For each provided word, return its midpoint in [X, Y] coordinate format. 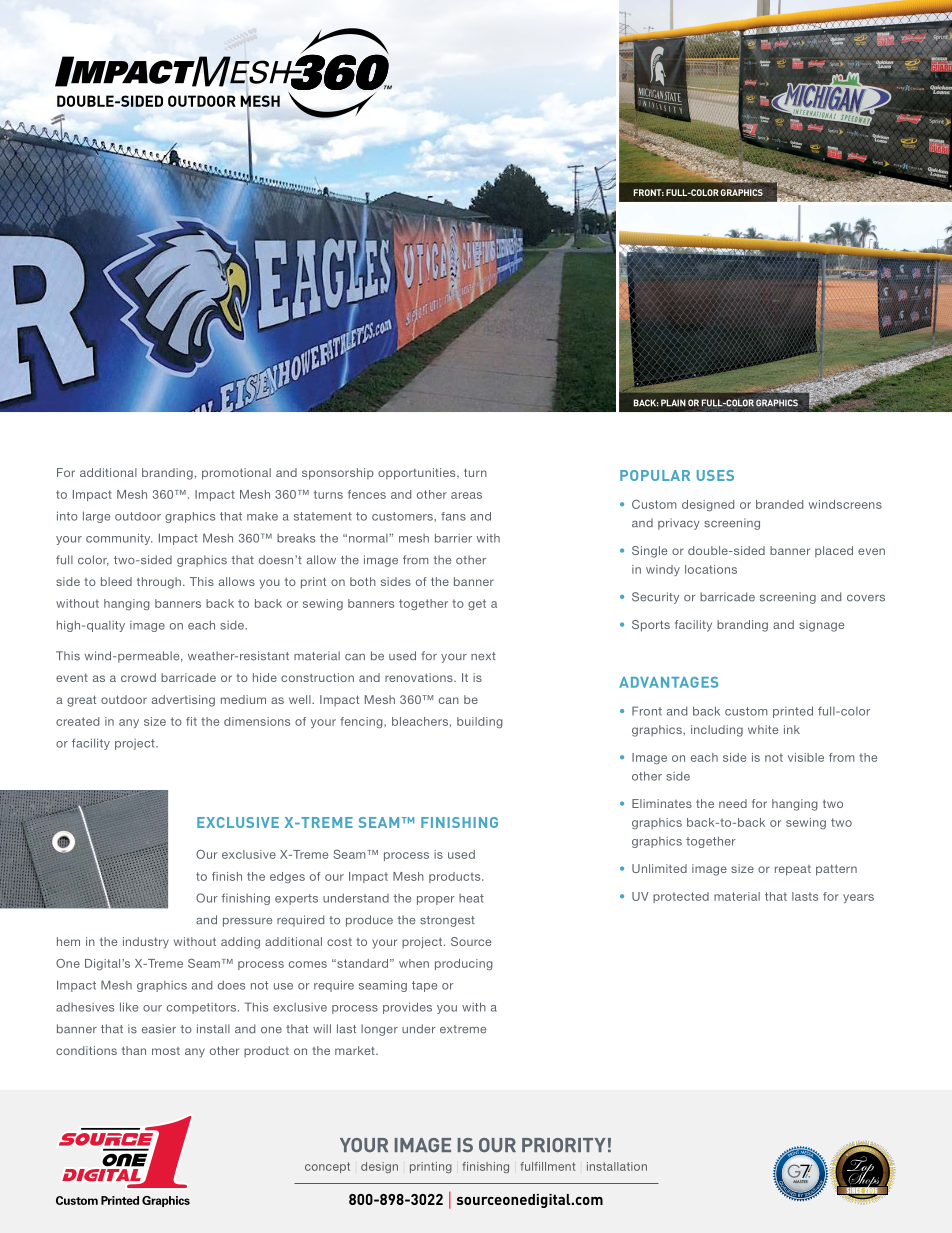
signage [822, 626]
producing [464, 964]
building [480, 722]
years [858, 898]
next [483, 656]
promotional [236, 474]
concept [327, 1167]
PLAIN [673, 403]
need [733, 803]
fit [191, 721]
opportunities [418, 474]
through [159, 583]
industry [146, 943]
